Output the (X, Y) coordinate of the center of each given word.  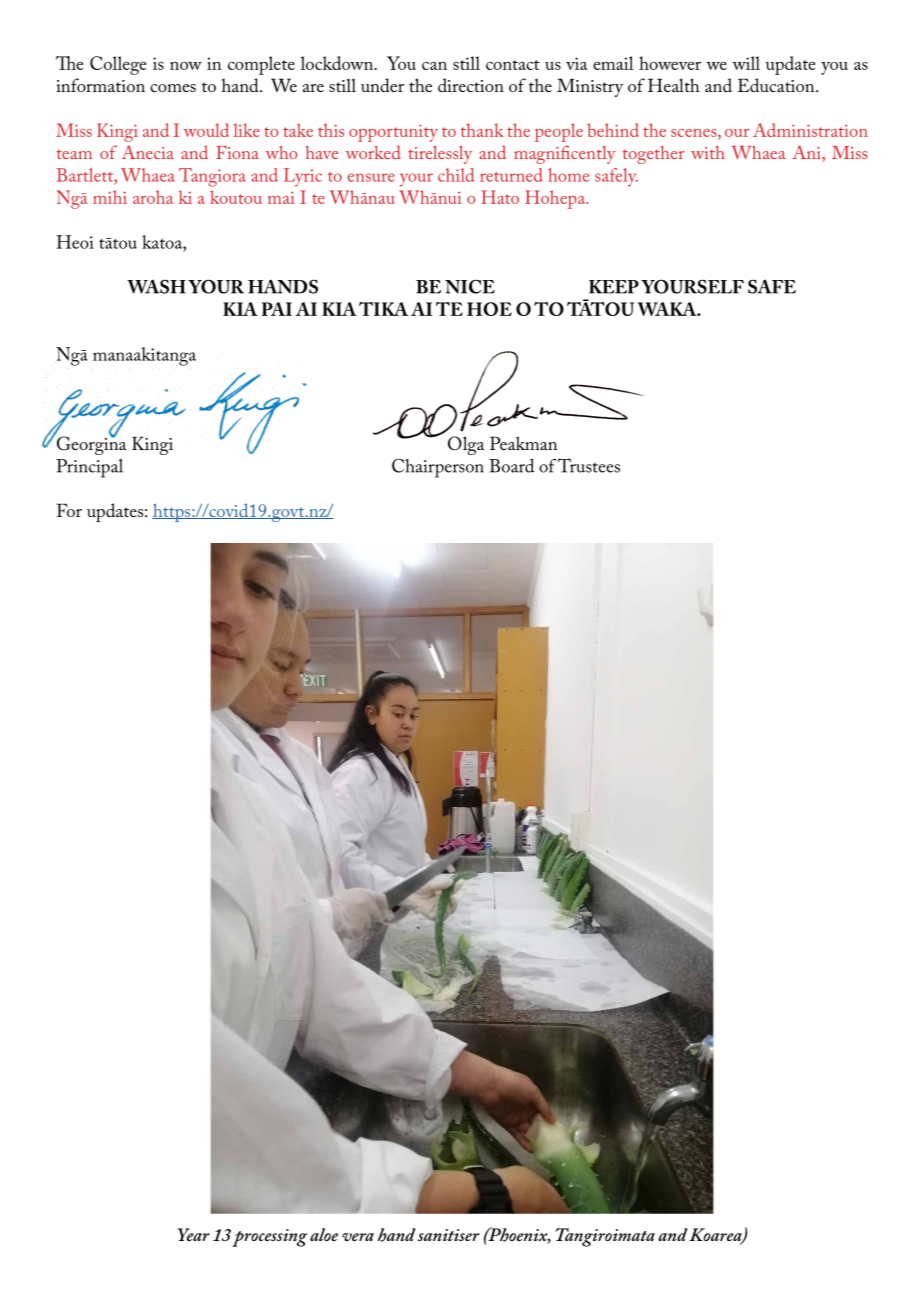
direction (471, 85)
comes (173, 88)
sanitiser (449, 1235)
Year (194, 1234)
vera (358, 1237)
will (746, 63)
